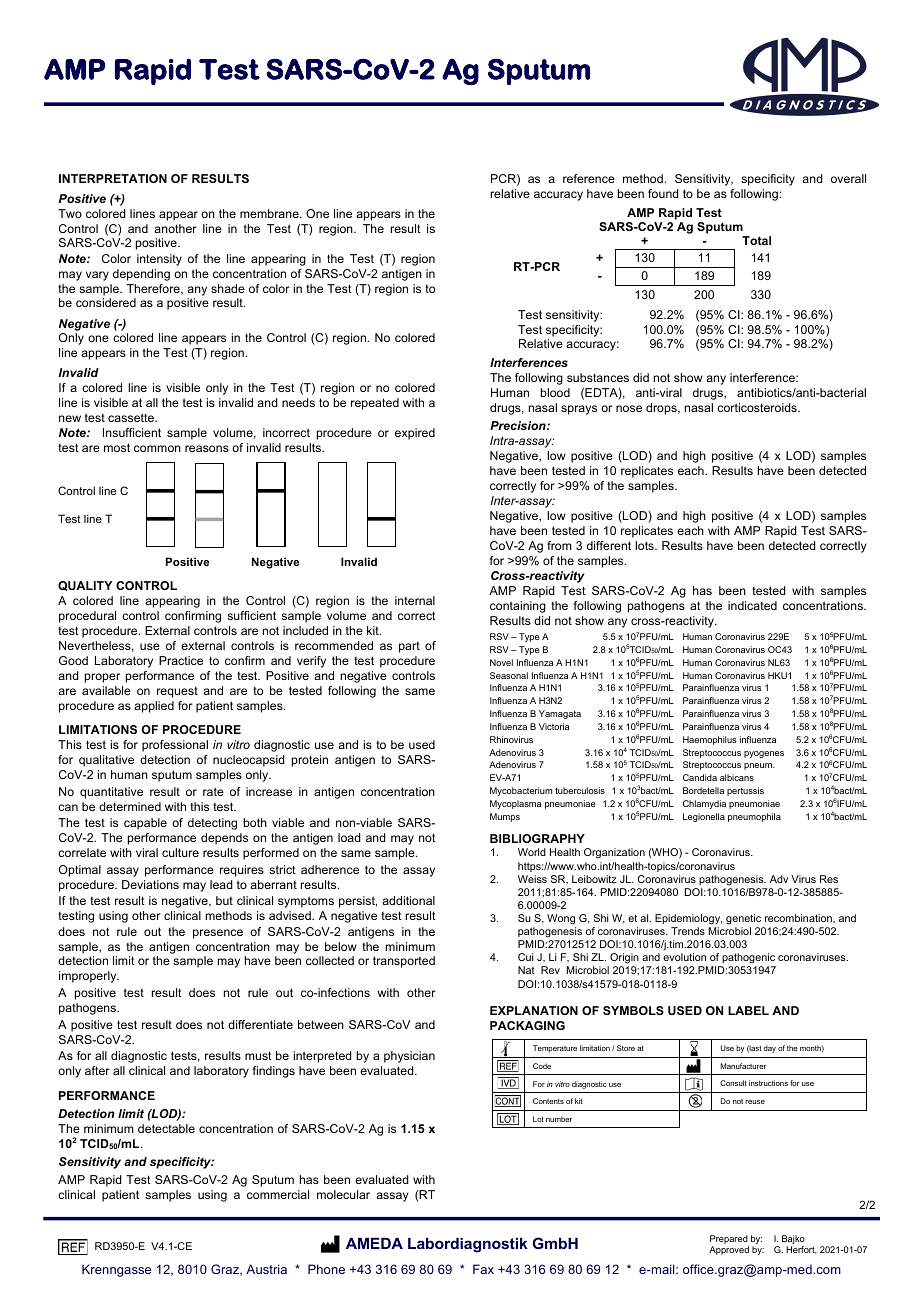  Describe the element at coordinates (154, 707) in the document. I see `applied` at that location.
